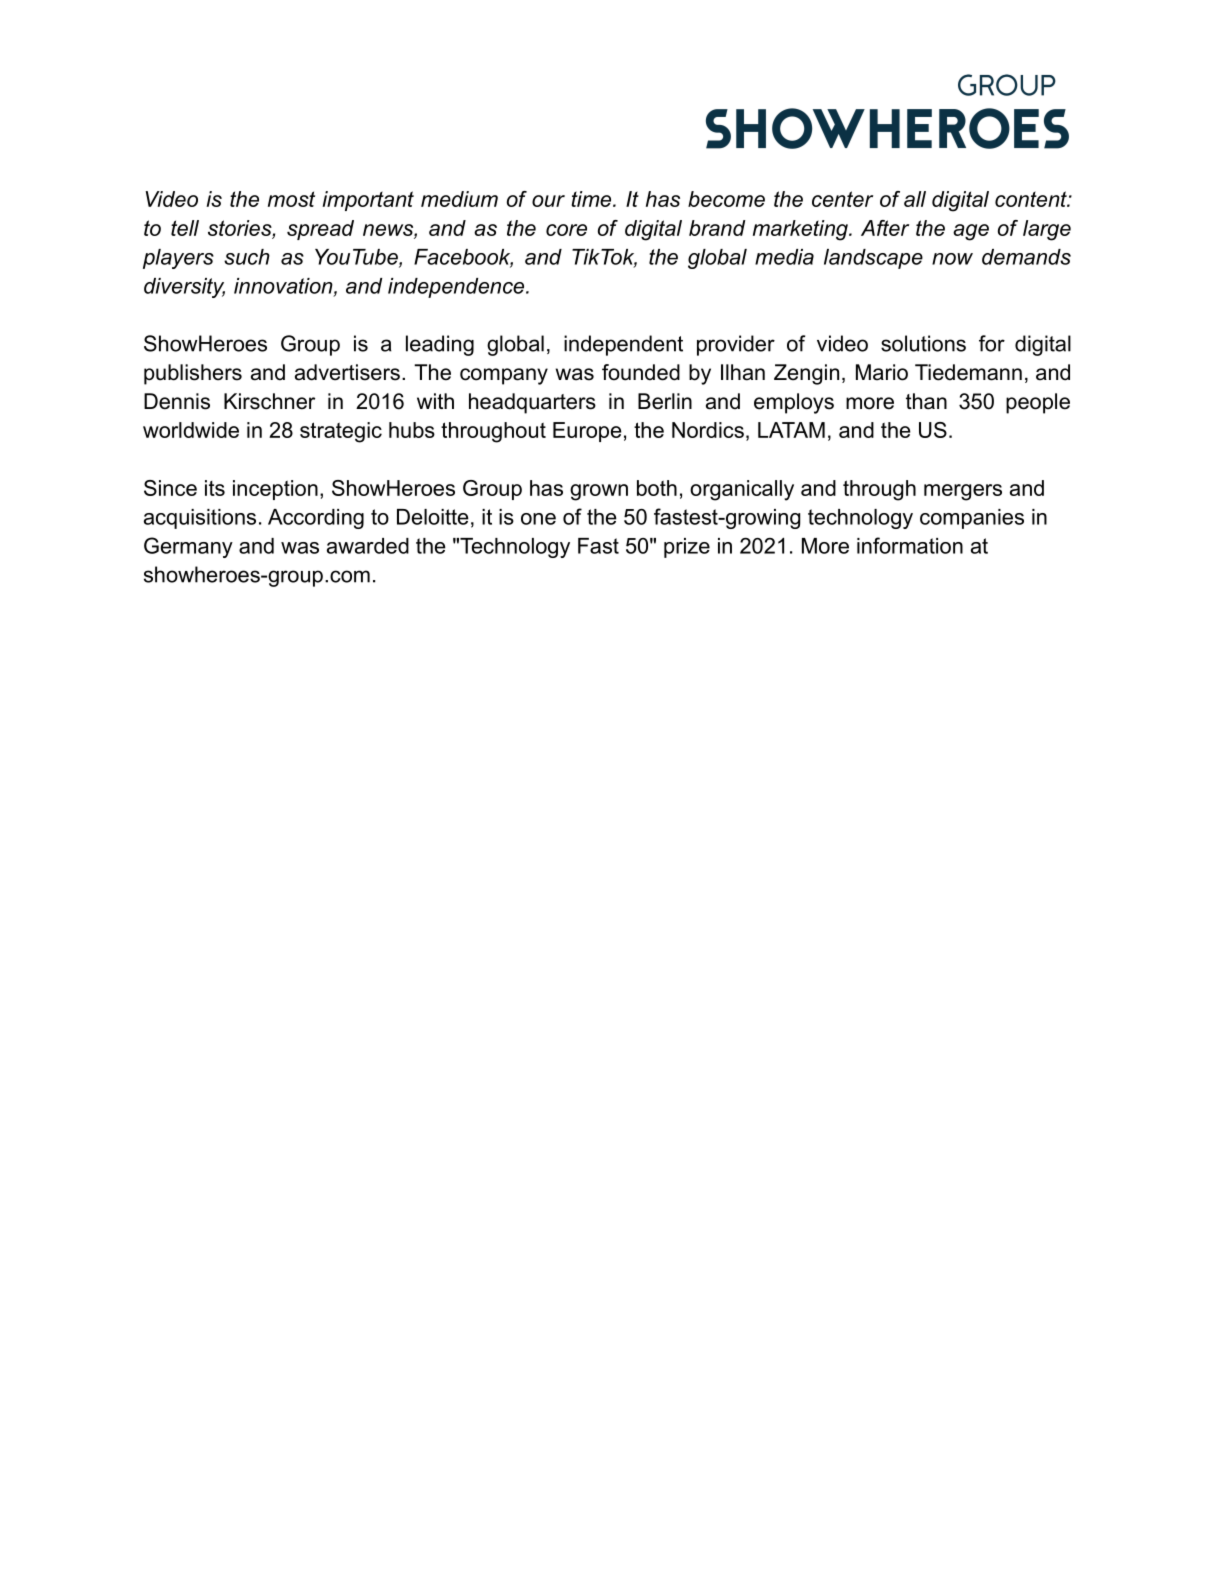  Describe the element at coordinates (587, 432) in the screenshot. I see `Europe` at that location.
